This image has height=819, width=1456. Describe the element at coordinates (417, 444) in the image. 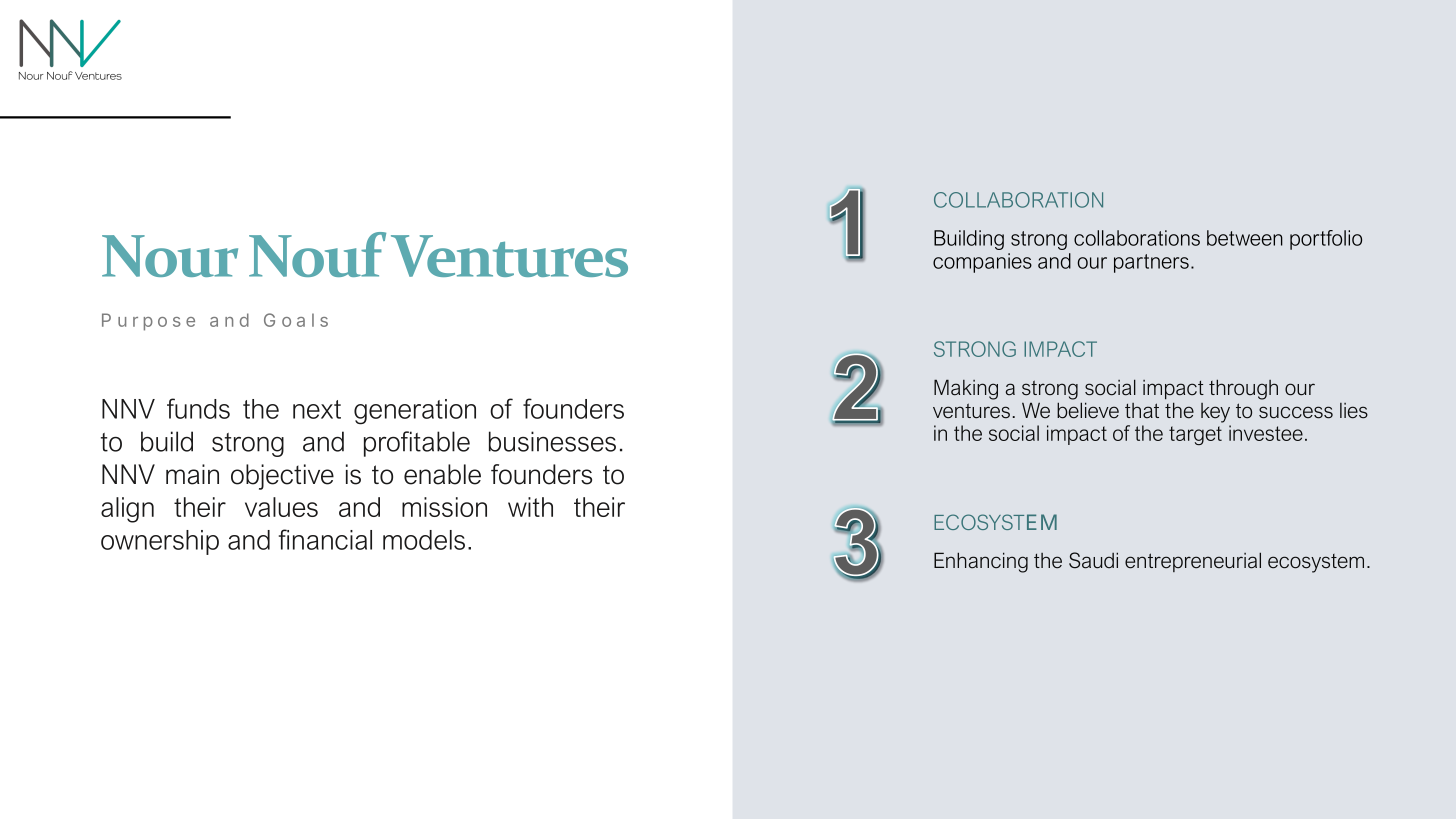

I see `profitable` at that location.
